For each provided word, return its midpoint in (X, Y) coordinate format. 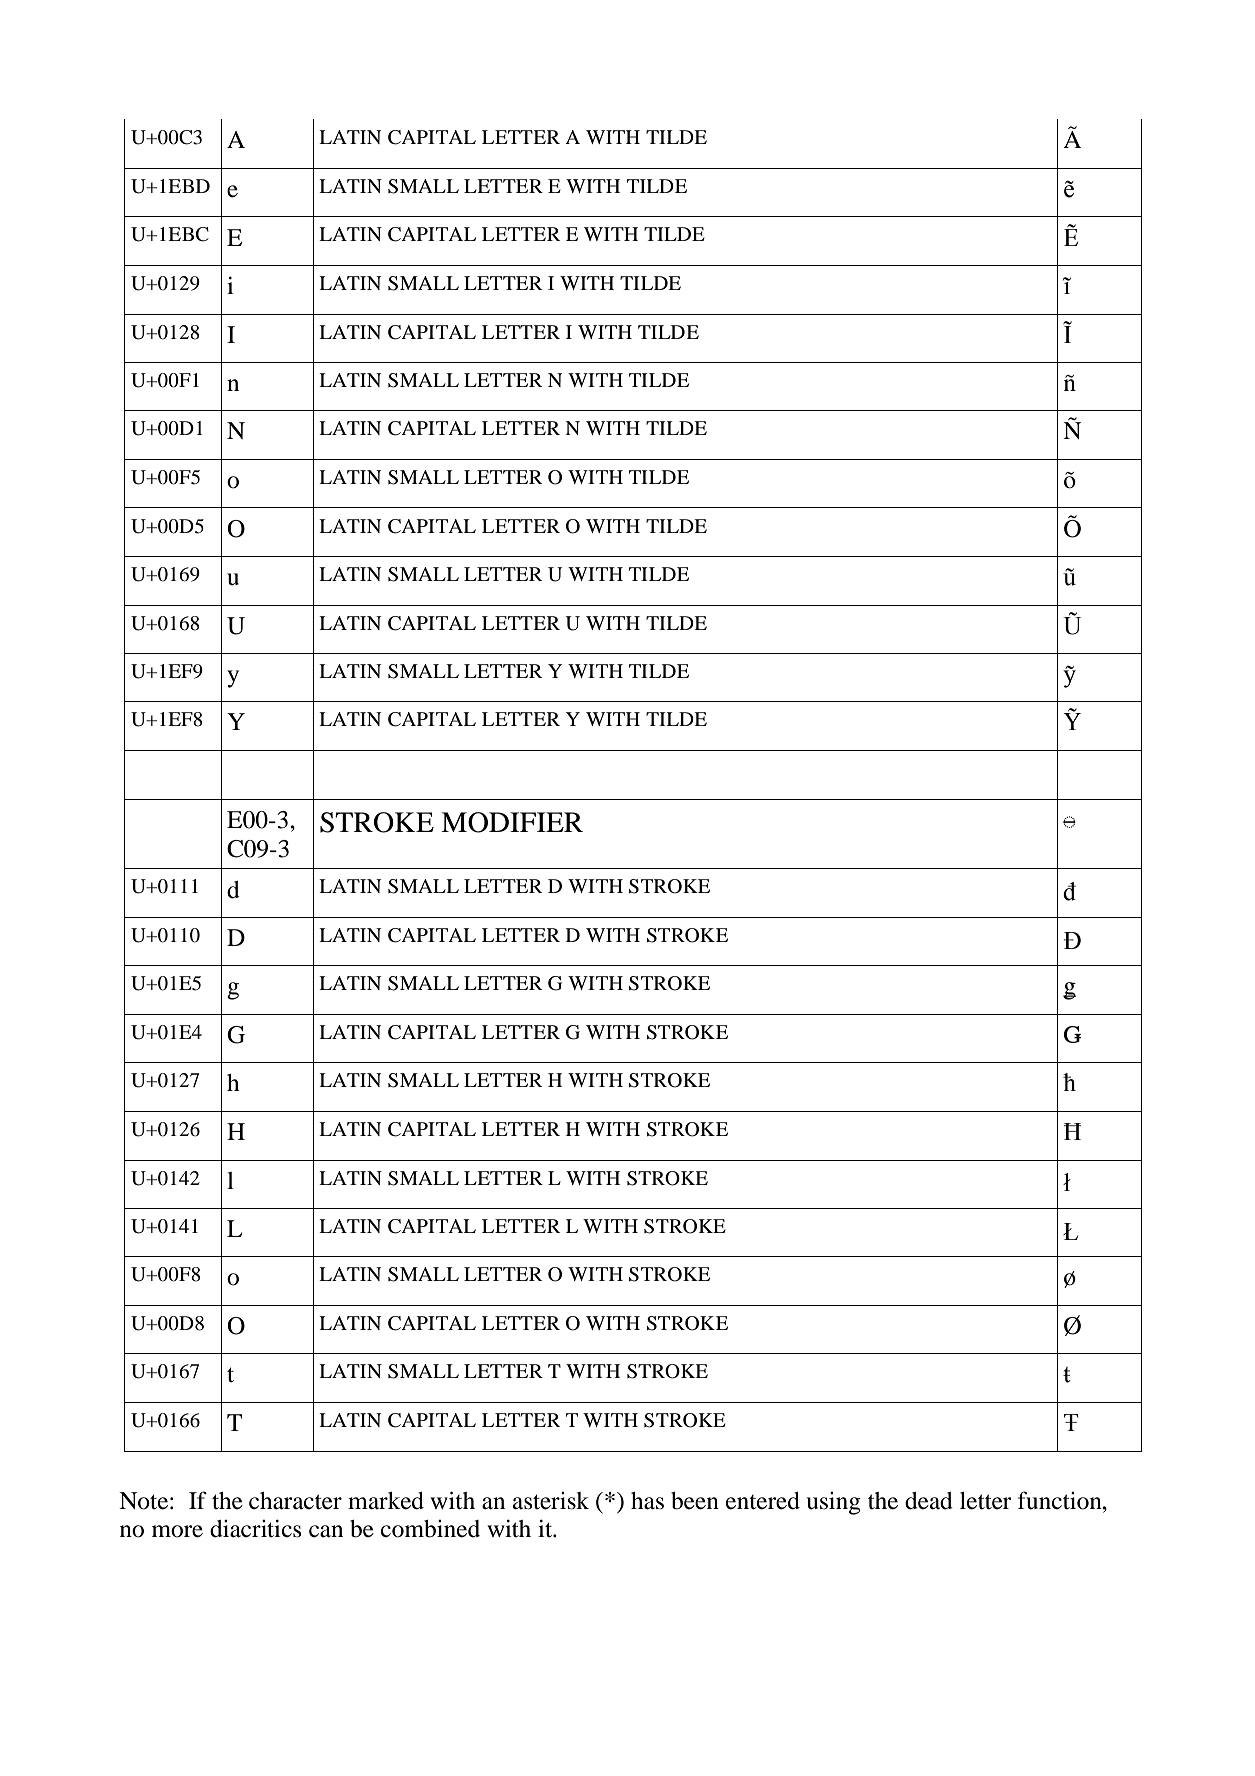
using (833, 1503)
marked (386, 1501)
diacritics (256, 1528)
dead (929, 1501)
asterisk (551, 1501)
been (695, 1501)
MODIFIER (512, 822)
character (295, 1501)
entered (763, 1501)
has (647, 1501)
